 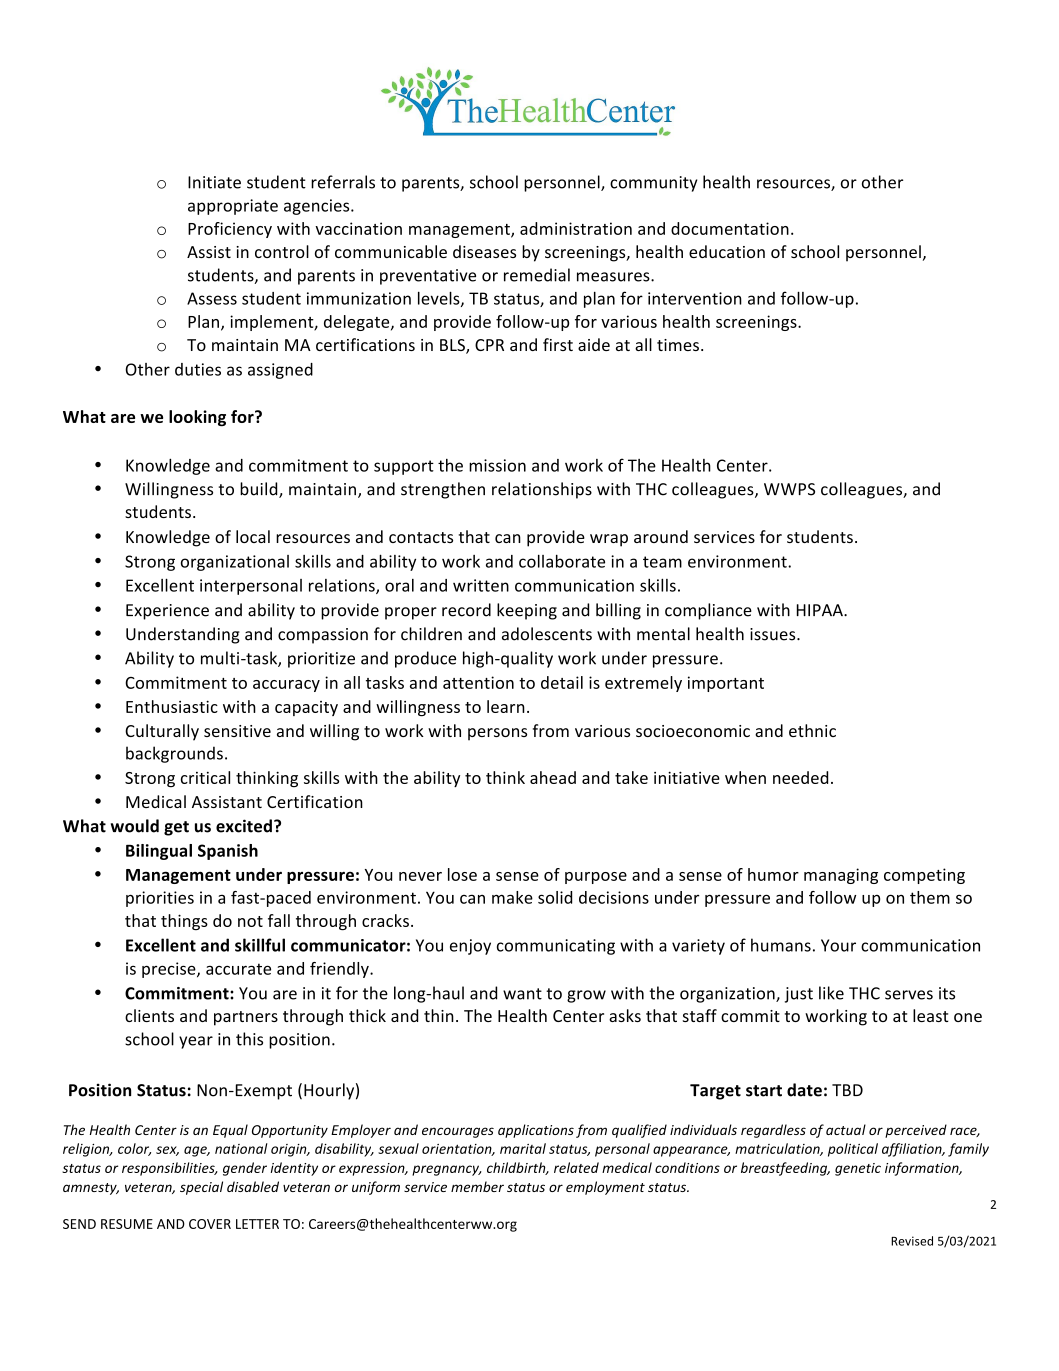 What do you see at coordinates (506, 706) in the document?
I see `learn` at bounding box center [506, 706].
